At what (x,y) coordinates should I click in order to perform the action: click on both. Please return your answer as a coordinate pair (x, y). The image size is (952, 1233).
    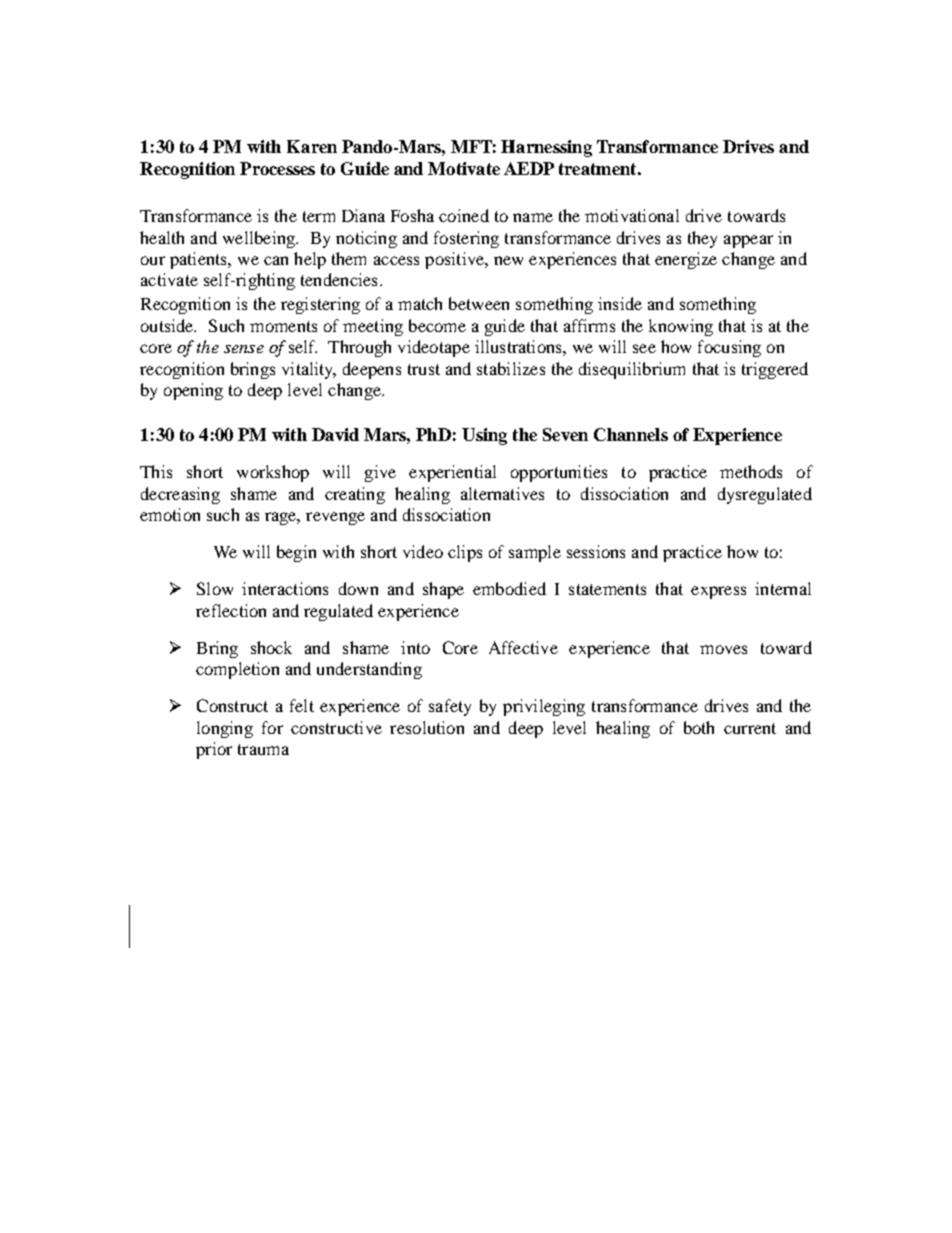
    Looking at the image, I should click on (699, 727).
